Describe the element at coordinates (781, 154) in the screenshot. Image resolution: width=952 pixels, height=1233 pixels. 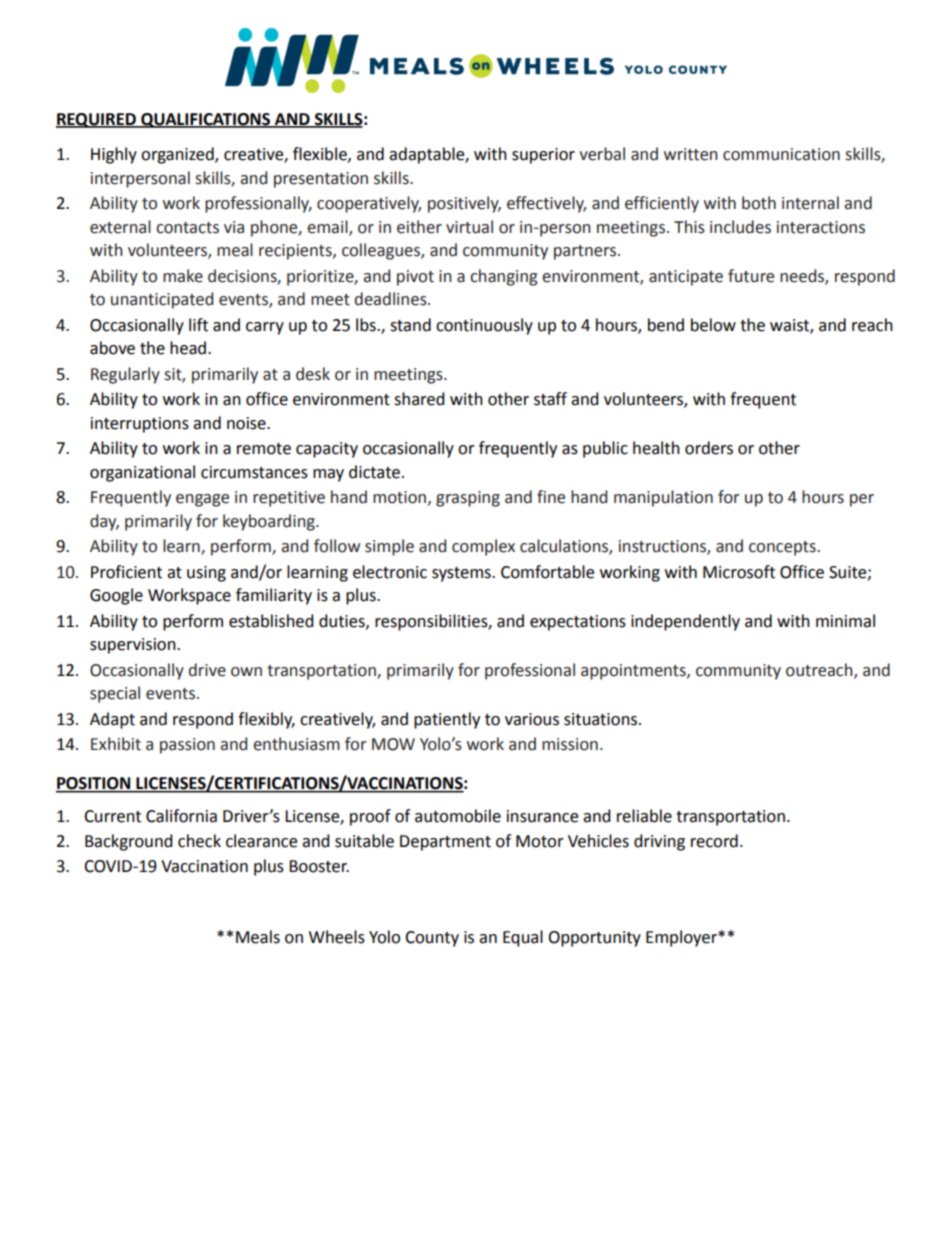
I see `communication` at that location.
